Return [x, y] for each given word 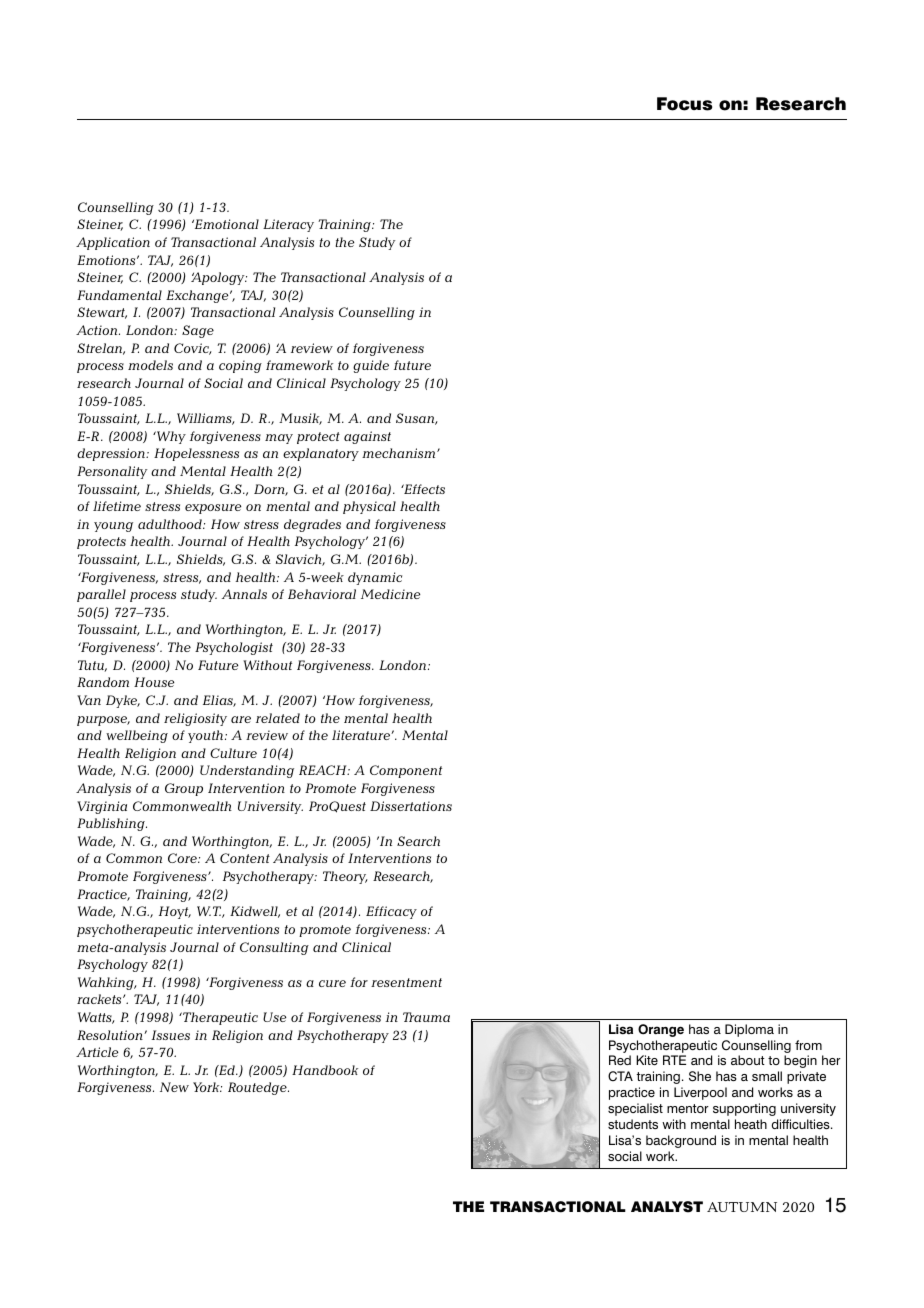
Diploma [749, 1030]
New [174, 1087]
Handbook [325, 1070]
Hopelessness [196, 454]
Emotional [225, 224]
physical [369, 507]
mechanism [400, 453]
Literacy [288, 225]
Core [183, 858]
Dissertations [411, 806]
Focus [684, 104]
